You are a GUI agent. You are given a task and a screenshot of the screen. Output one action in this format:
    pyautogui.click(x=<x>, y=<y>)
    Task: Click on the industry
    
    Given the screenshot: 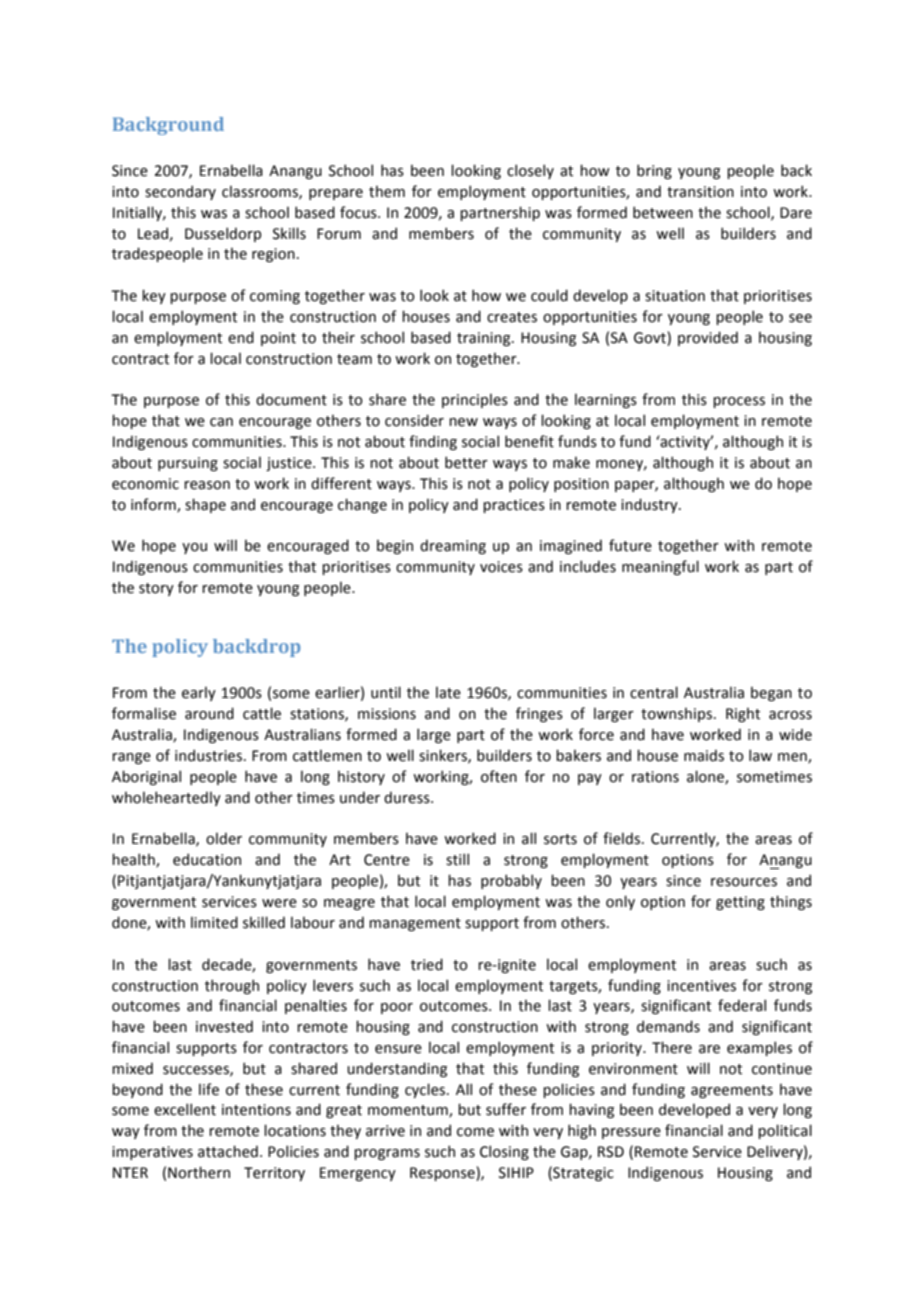 What is the action you would take?
    pyautogui.click(x=650, y=505)
